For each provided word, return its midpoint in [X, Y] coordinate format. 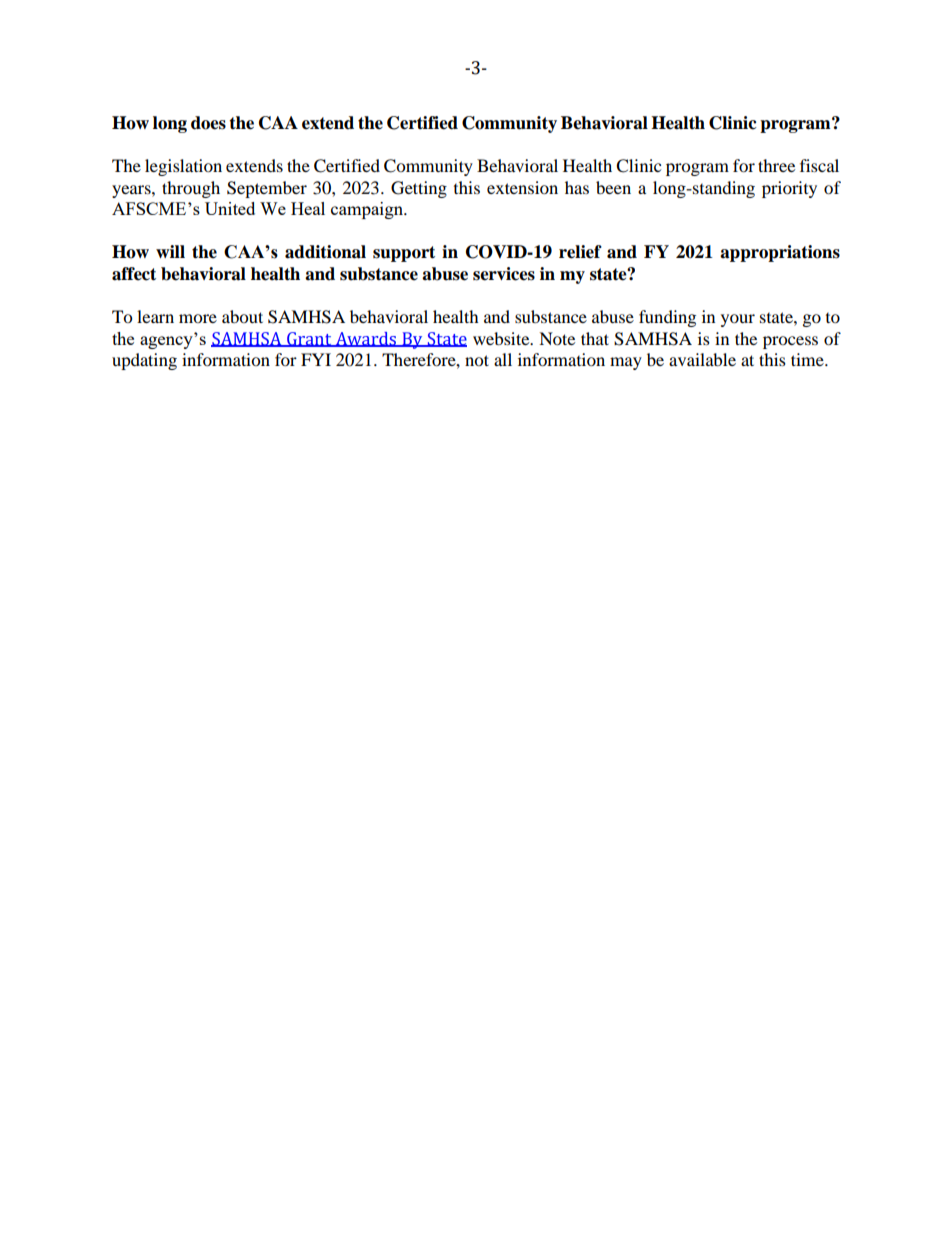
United [230, 208]
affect [134, 274]
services [504, 274]
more [198, 318]
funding [667, 318]
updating [144, 361]
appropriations [780, 253]
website [502, 338]
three [776, 165]
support [404, 254]
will [170, 251]
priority [789, 189]
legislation [183, 167]
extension [522, 187]
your [738, 320]
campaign [368, 210]
